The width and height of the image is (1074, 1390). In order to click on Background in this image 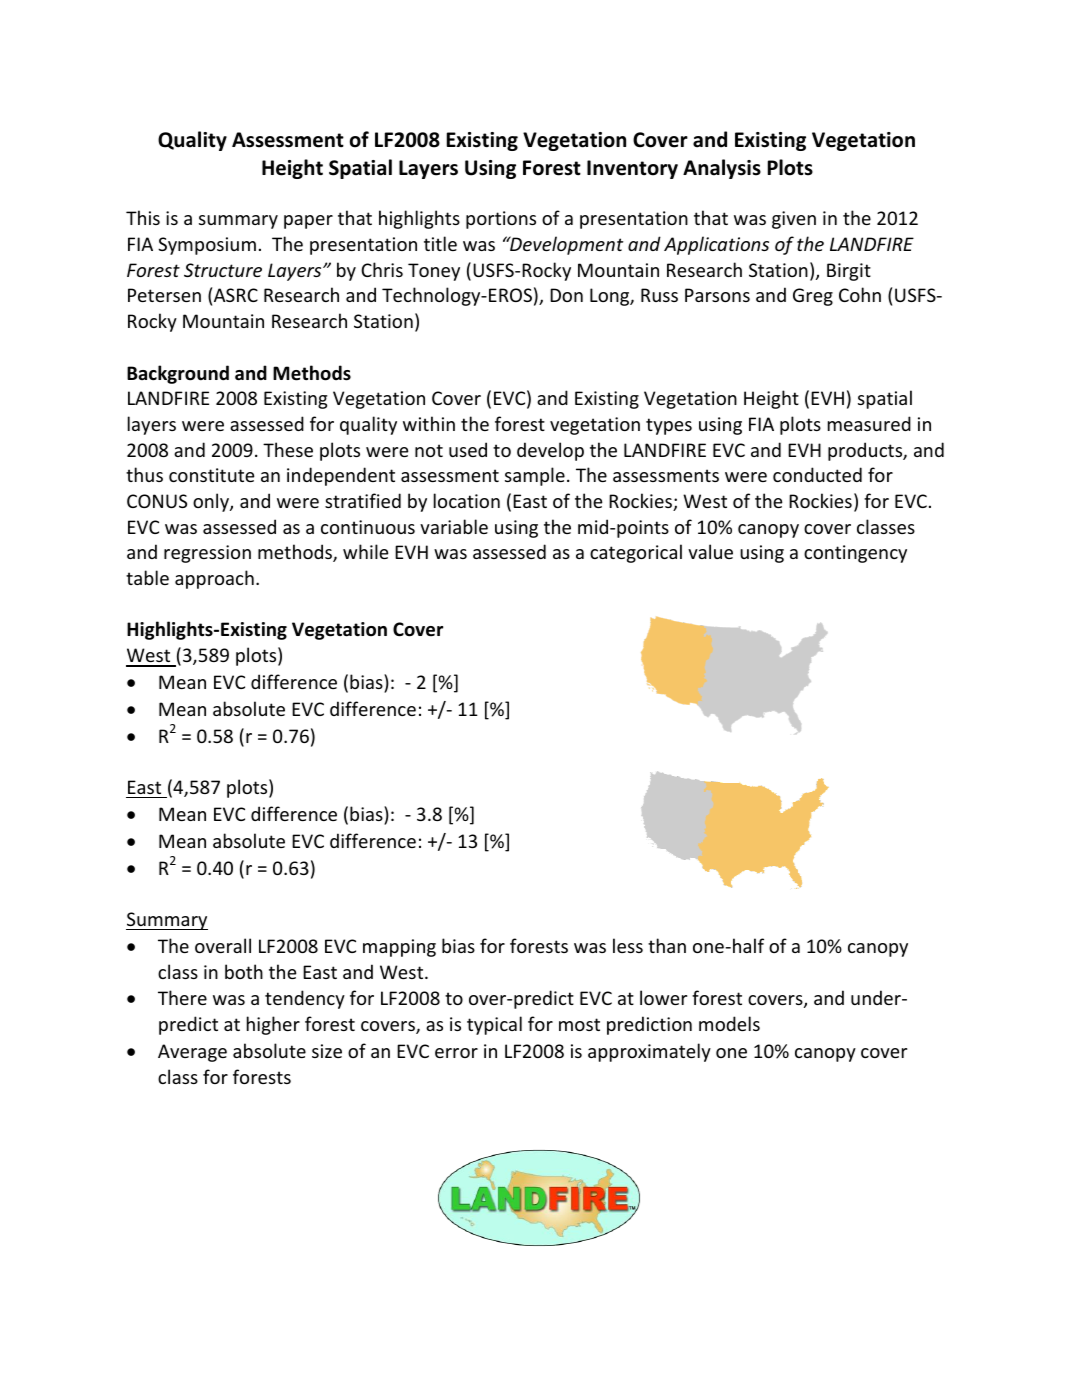, I will do `click(178, 374)`.
